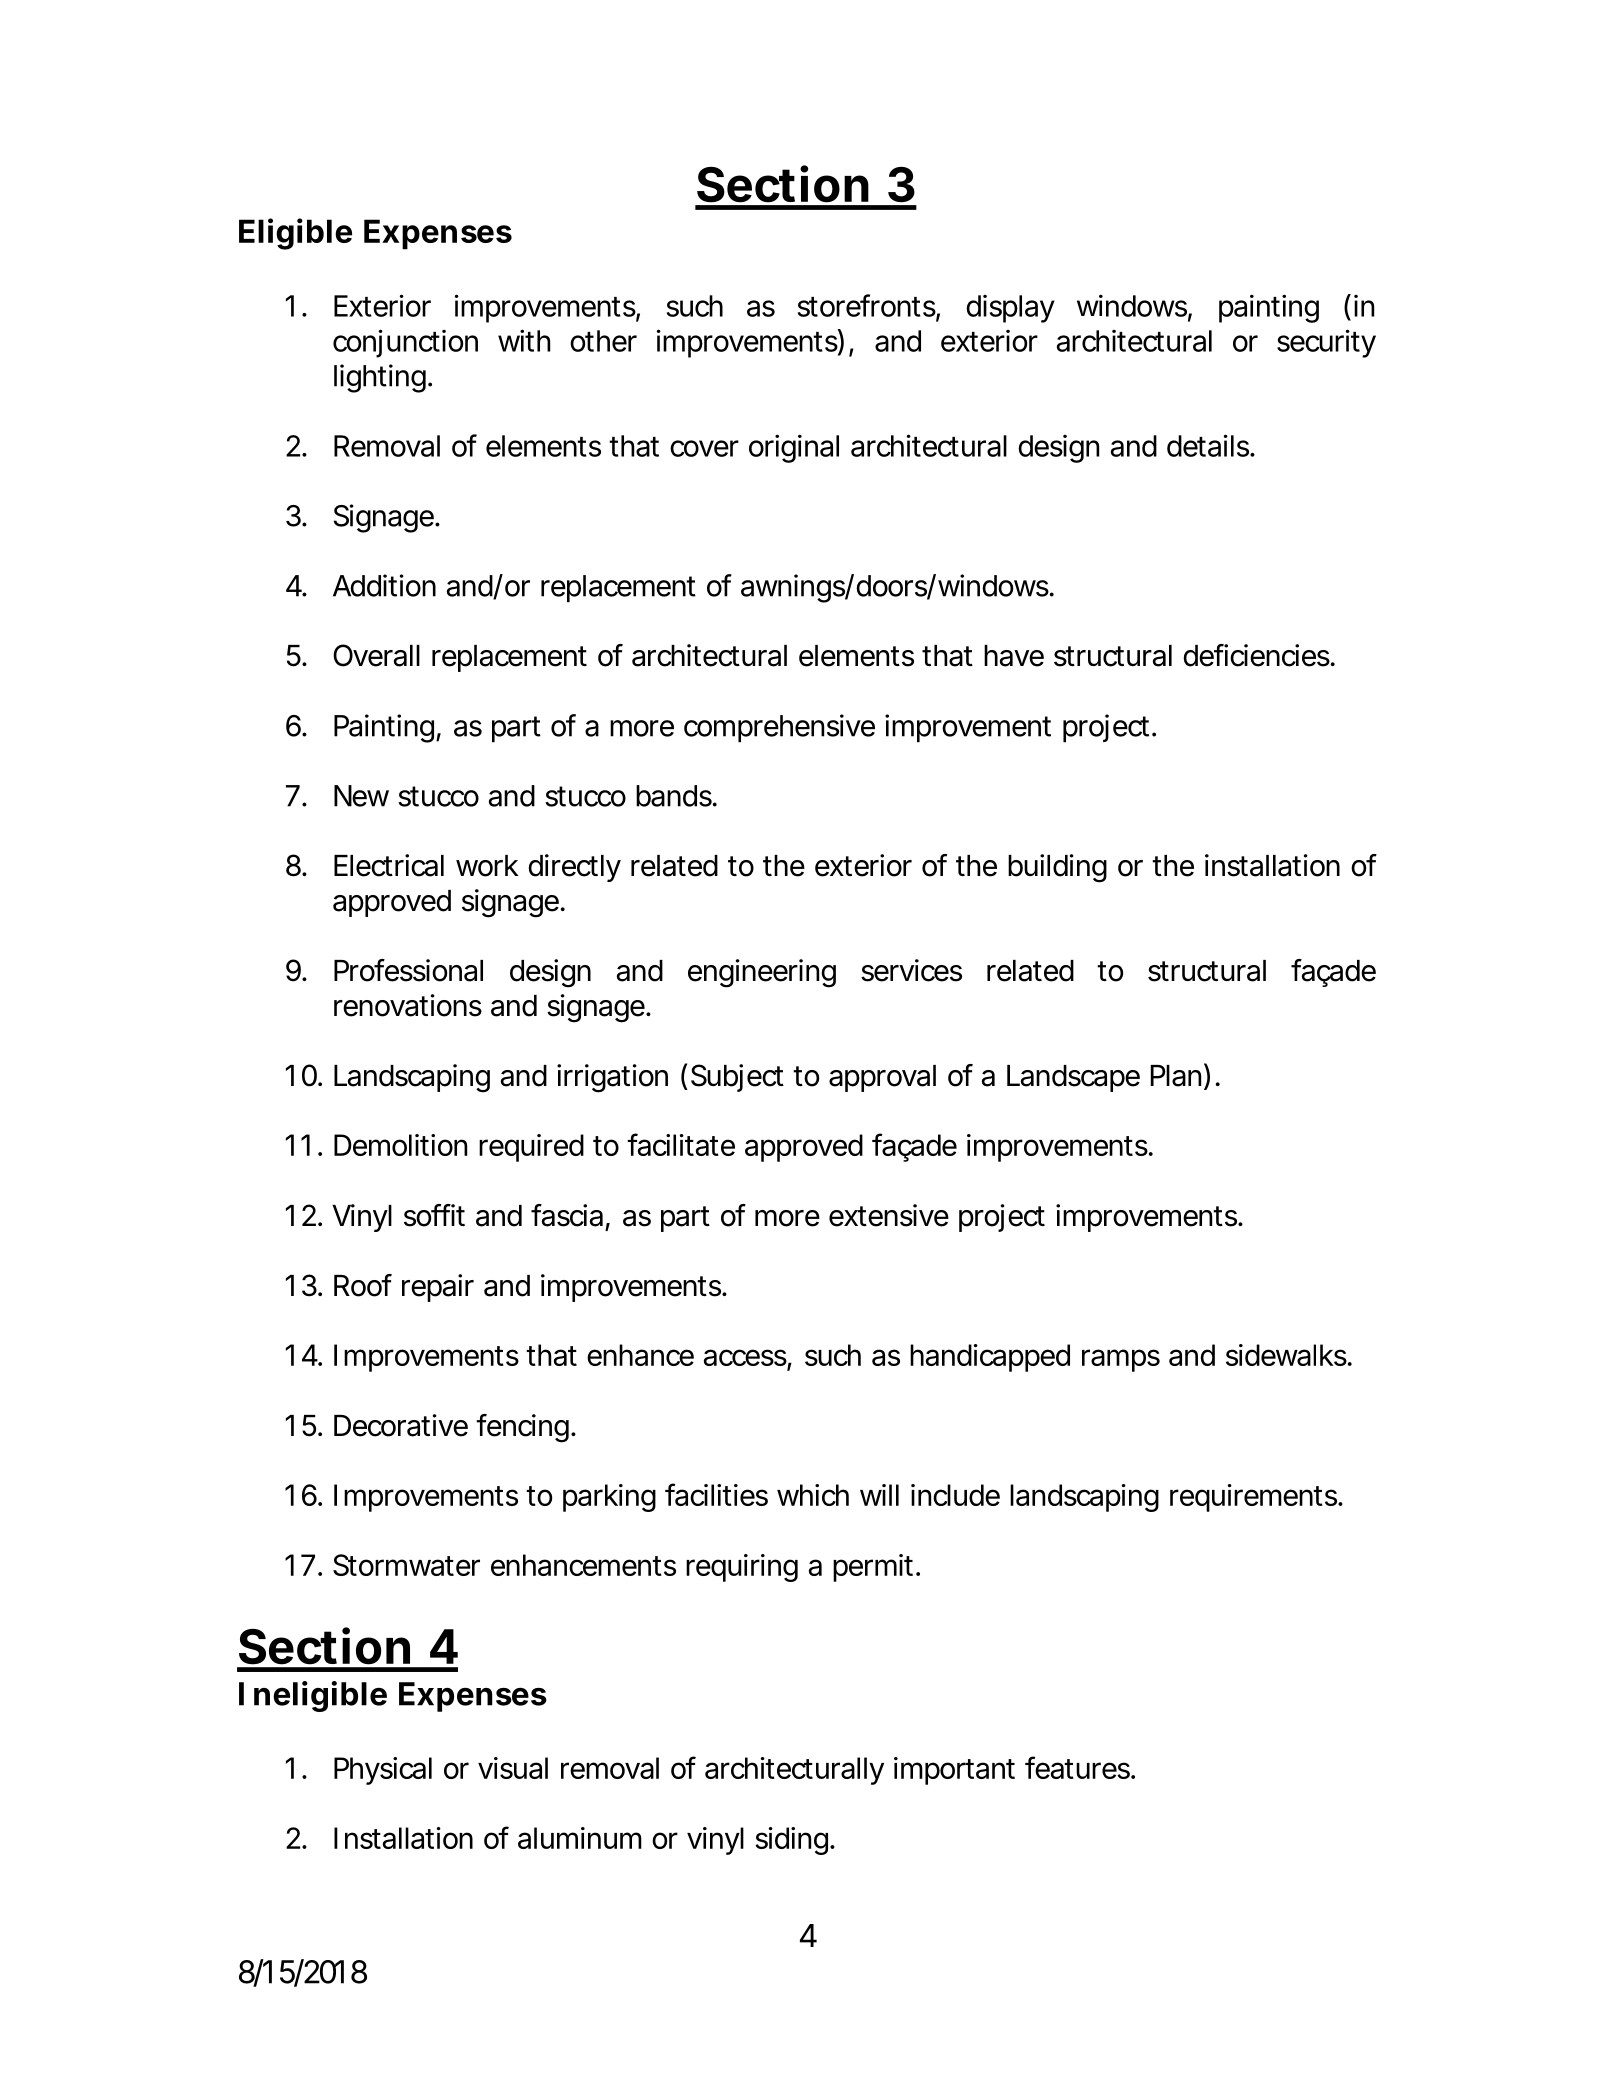 The width and height of the document is (1612, 2086). I want to click on visual, so click(513, 1768).
